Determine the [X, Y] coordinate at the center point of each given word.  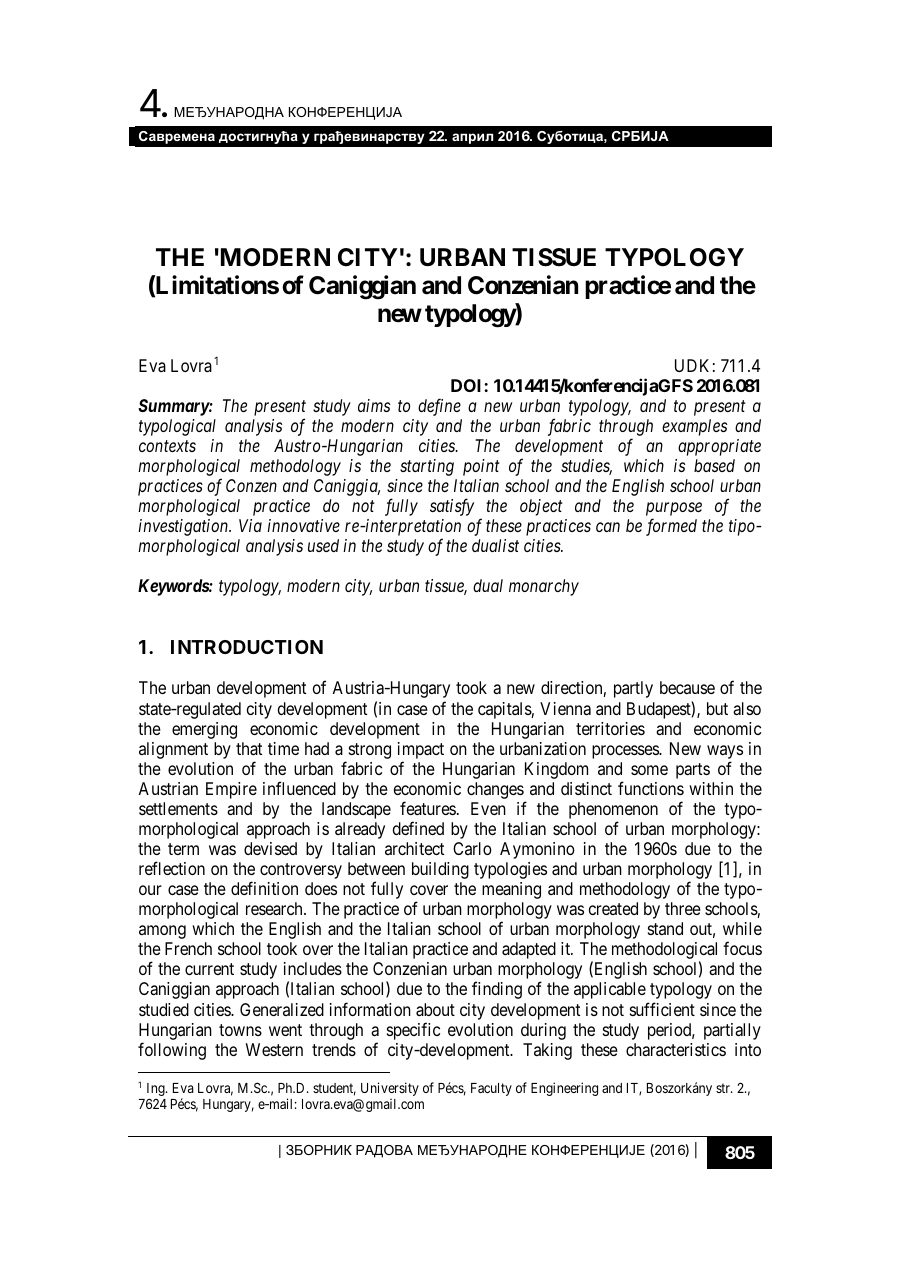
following [172, 1051]
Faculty [491, 1089]
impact [421, 750]
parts [693, 771]
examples [694, 427]
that [249, 748]
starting [427, 467]
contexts [167, 446]
